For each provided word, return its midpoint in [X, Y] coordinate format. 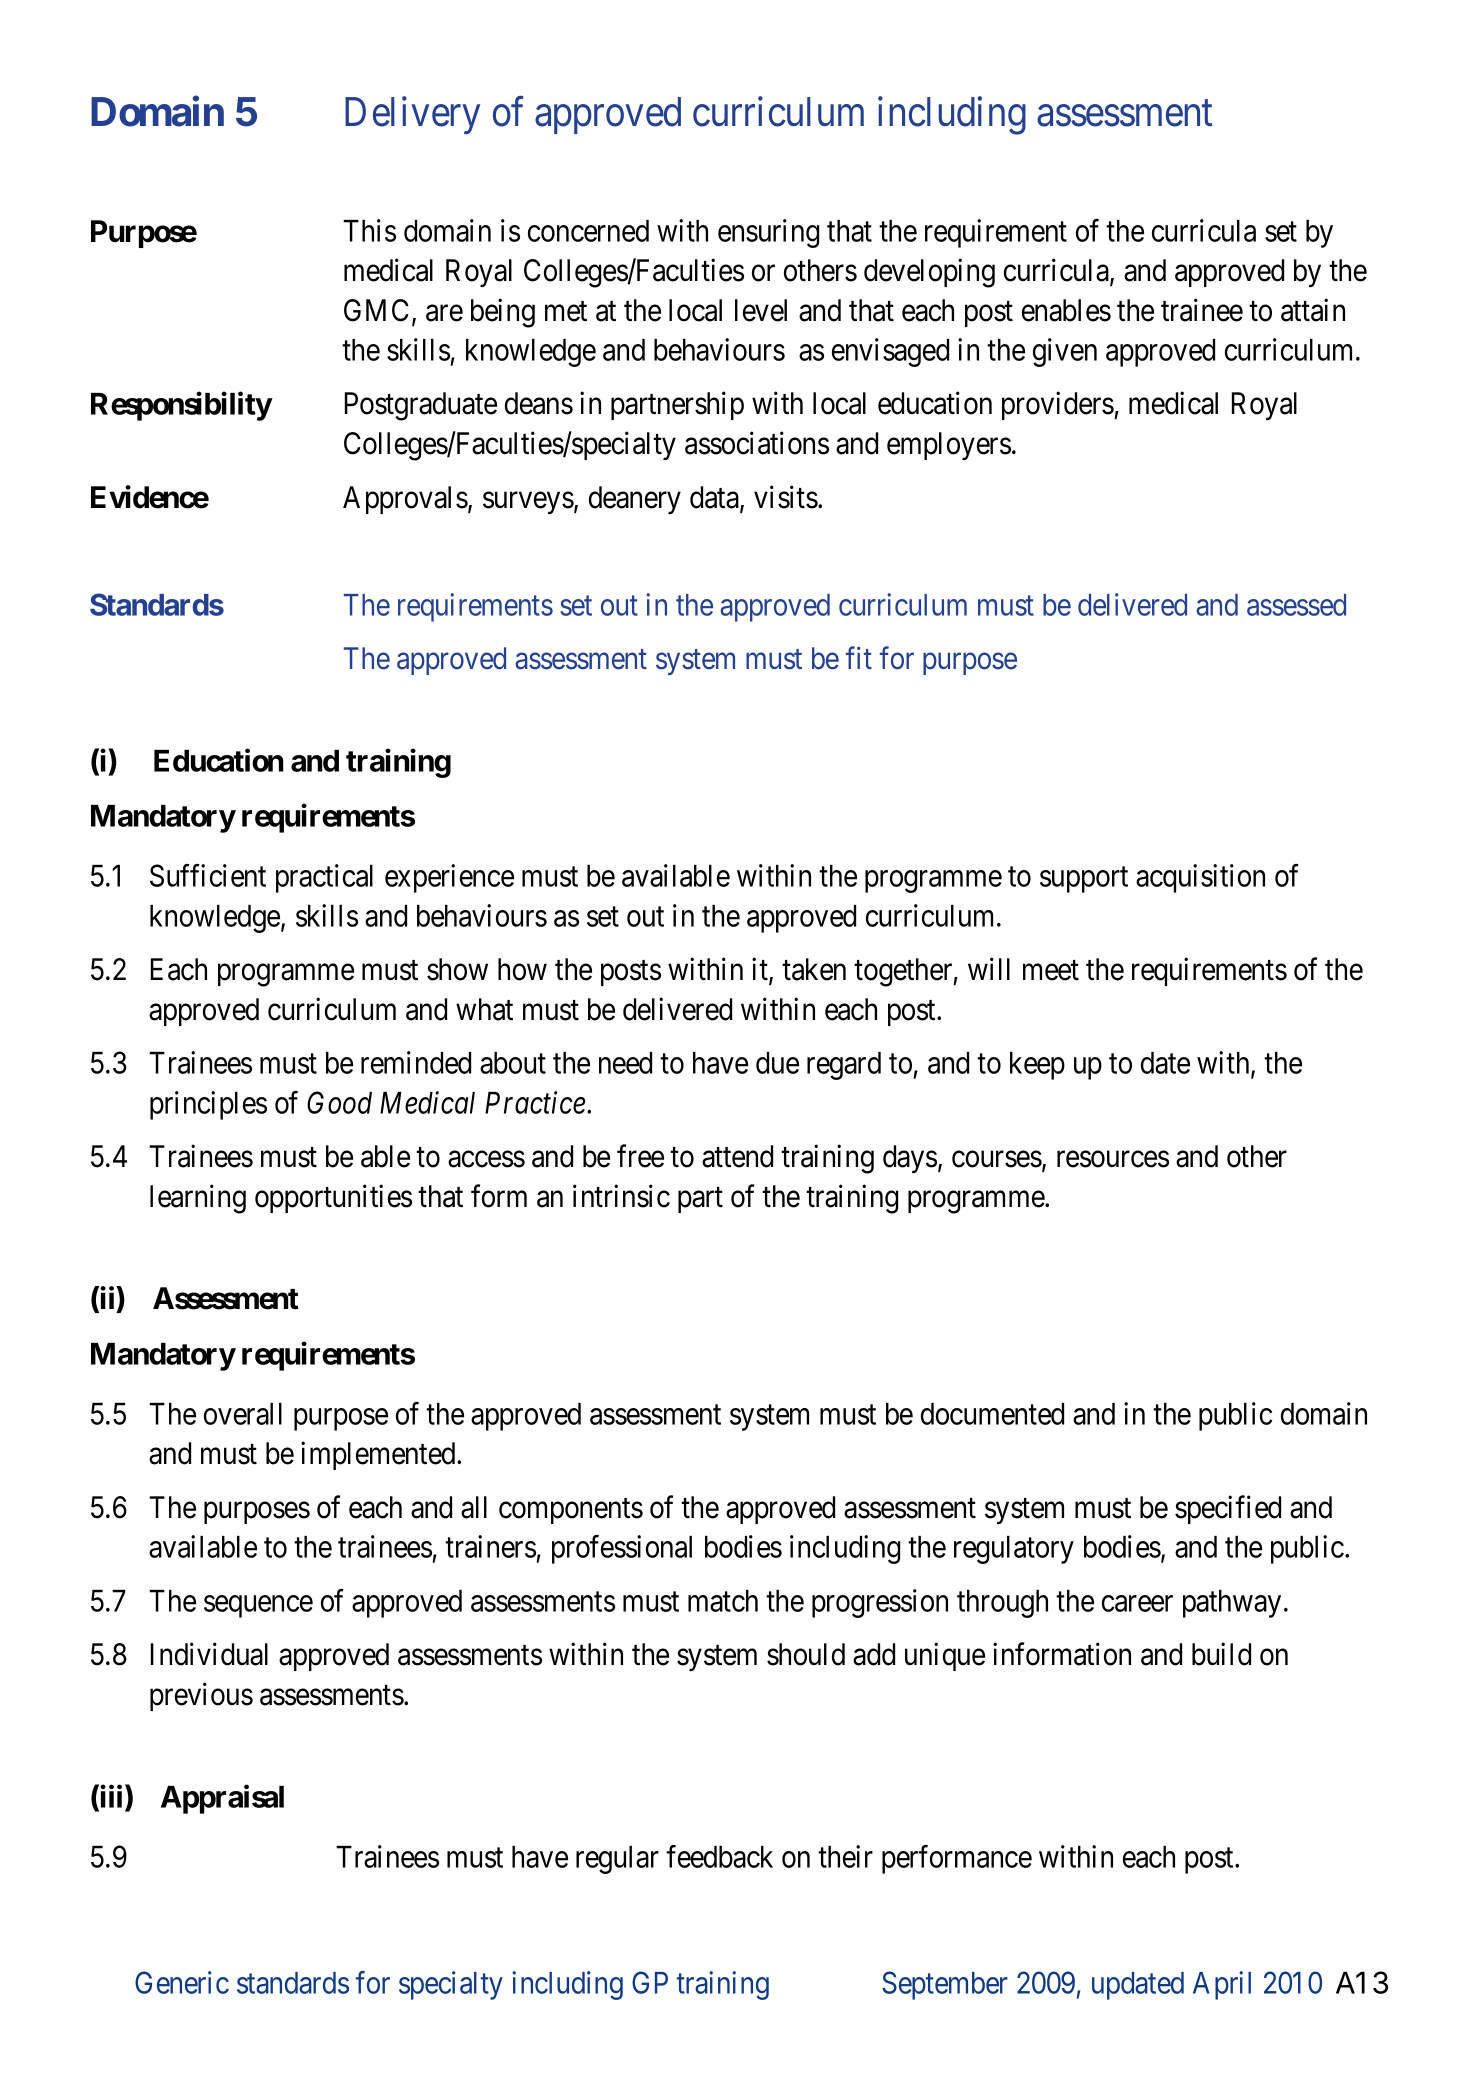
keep [1037, 1066]
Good [339, 1102]
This [369, 230]
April [1222, 1985]
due [777, 1063]
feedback [719, 1856]
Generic [182, 1982]
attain [1313, 310]
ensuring [768, 233]
